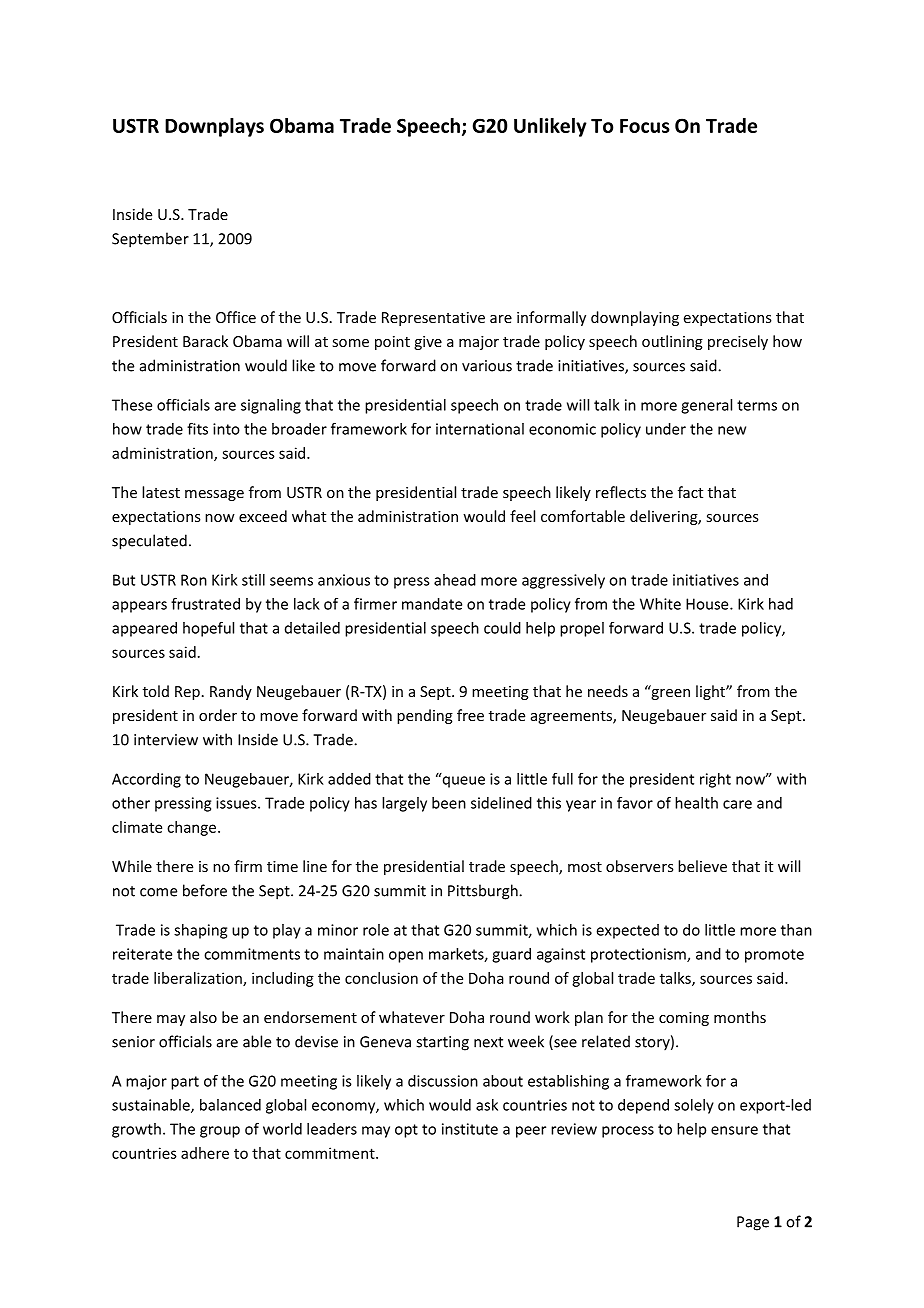 The width and height of the screenshot is (924, 1308). I want to click on change, so click(193, 828).
